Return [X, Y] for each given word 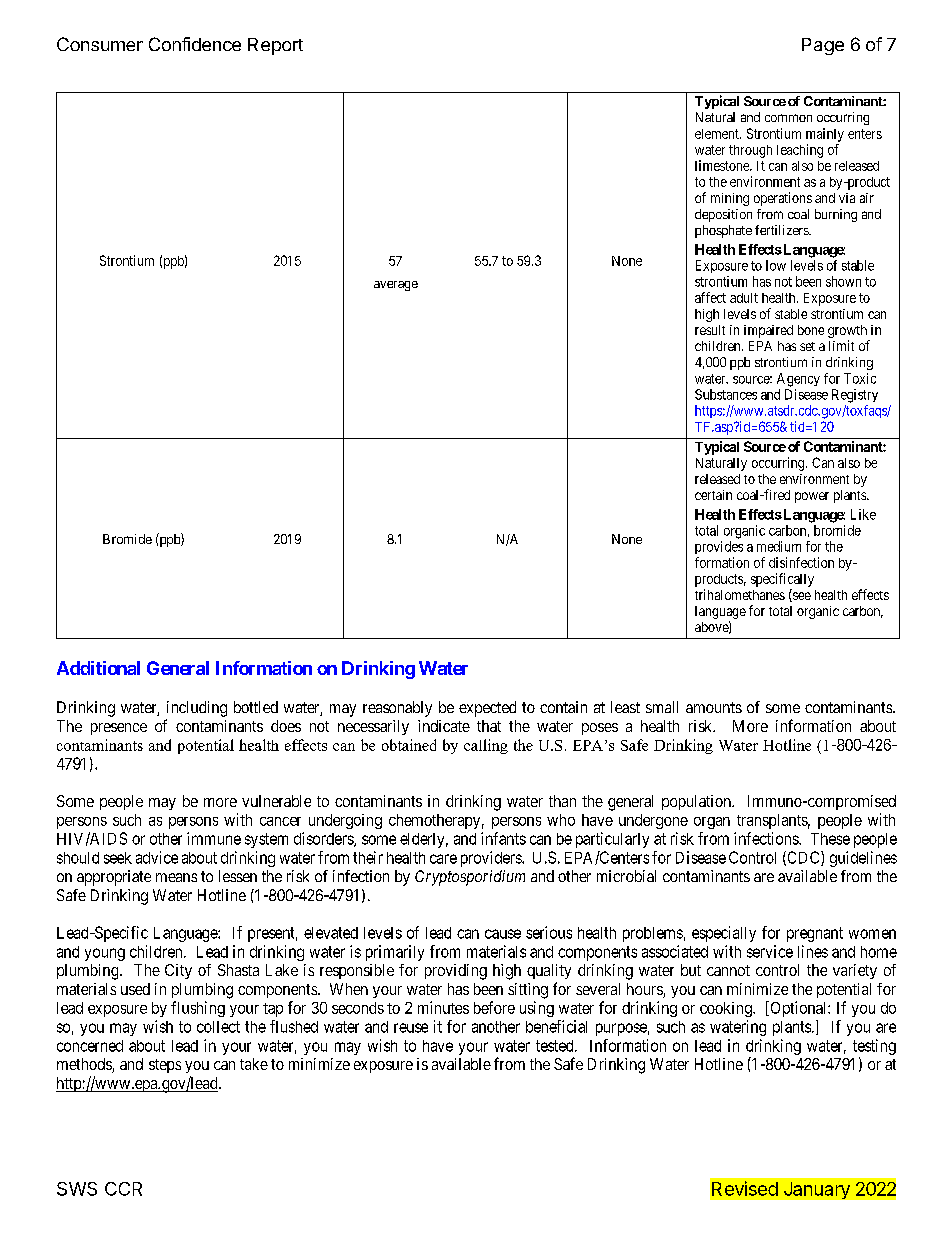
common [788, 118]
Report [275, 46]
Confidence [195, 44]
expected [487, 709]
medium [779, 546]
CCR [123, 1189]
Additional [98, 668]
